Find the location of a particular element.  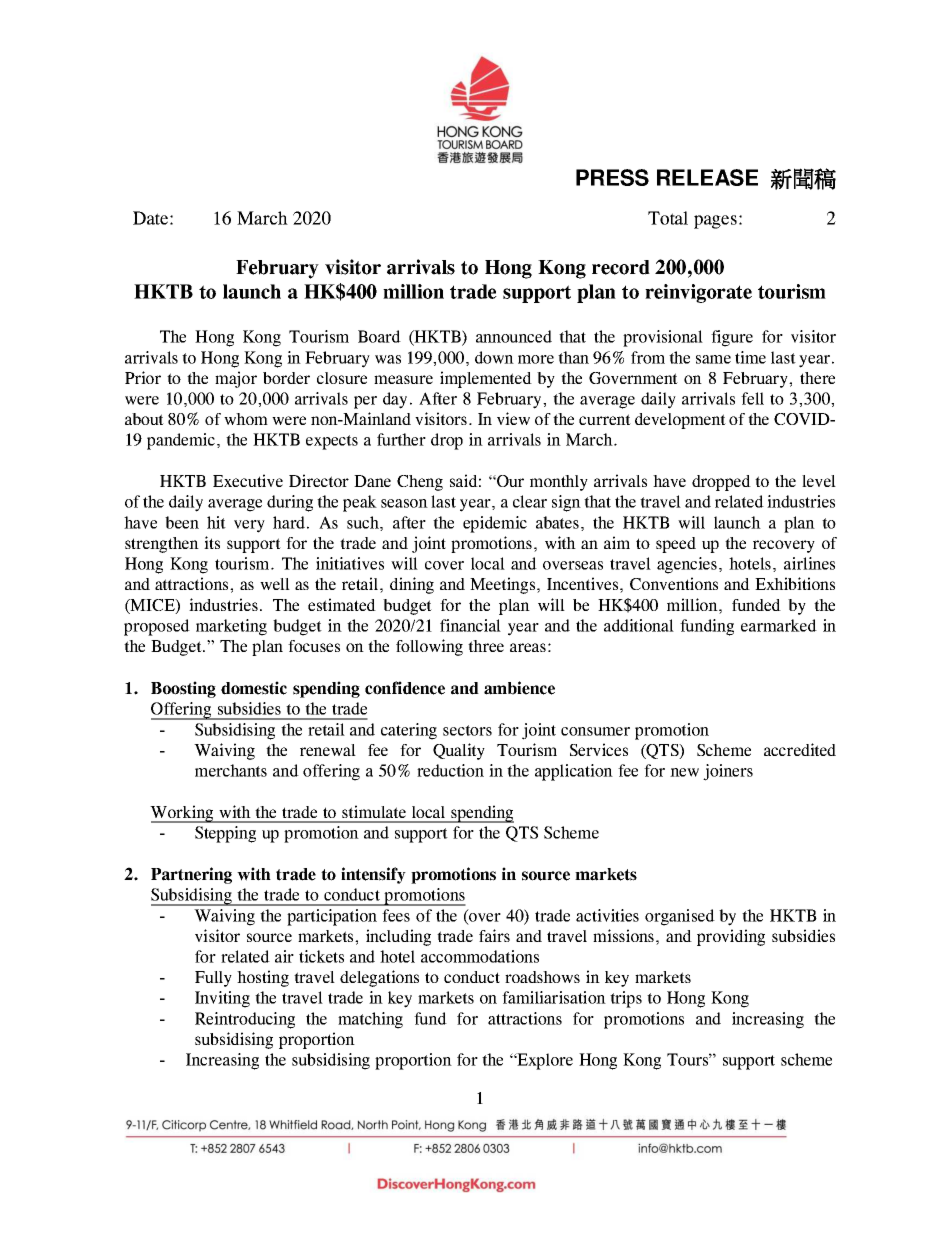

Board is located at coordinates (379, 336).
